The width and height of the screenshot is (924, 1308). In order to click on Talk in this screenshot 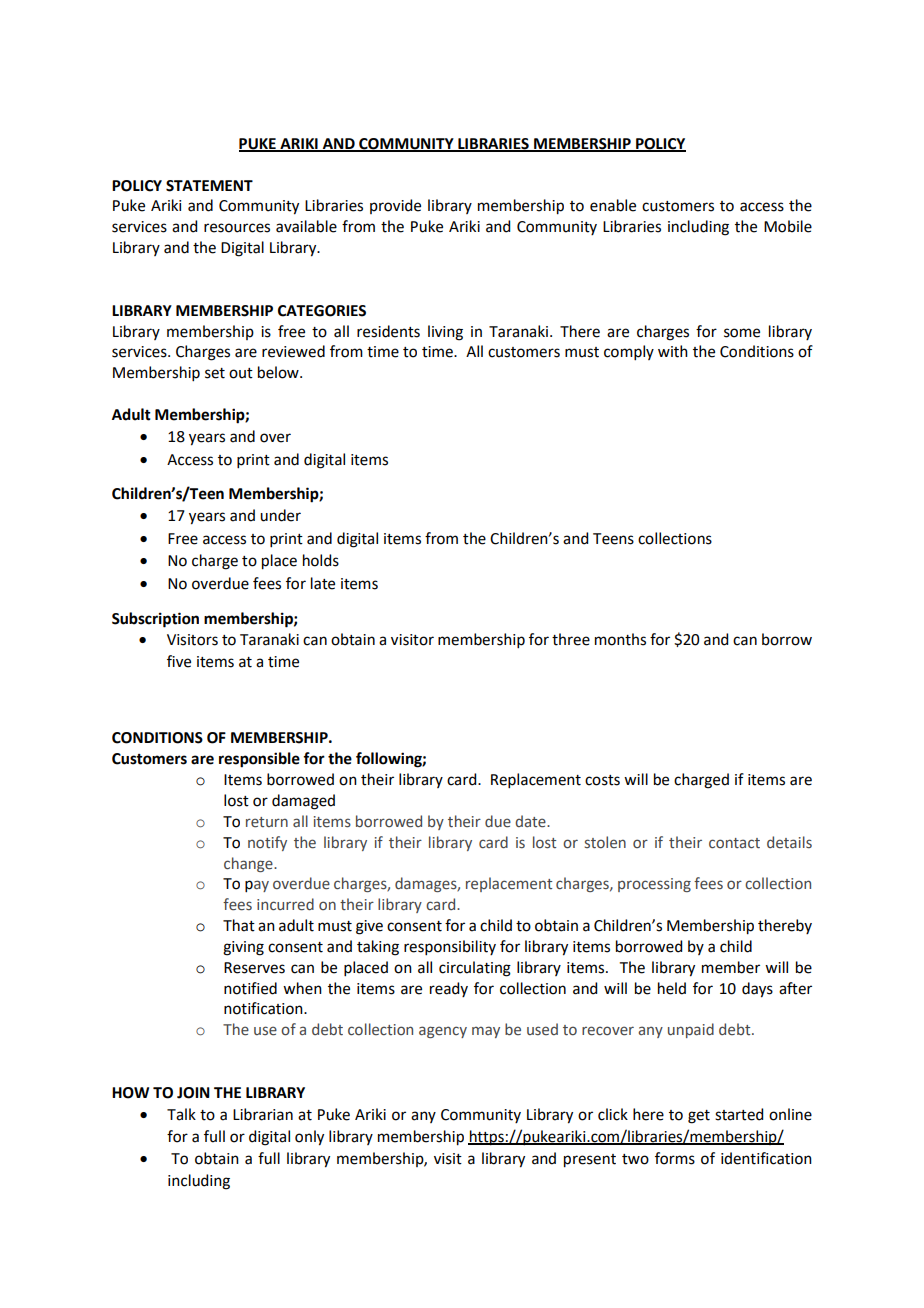, I will do `click(181, 1114)`.
